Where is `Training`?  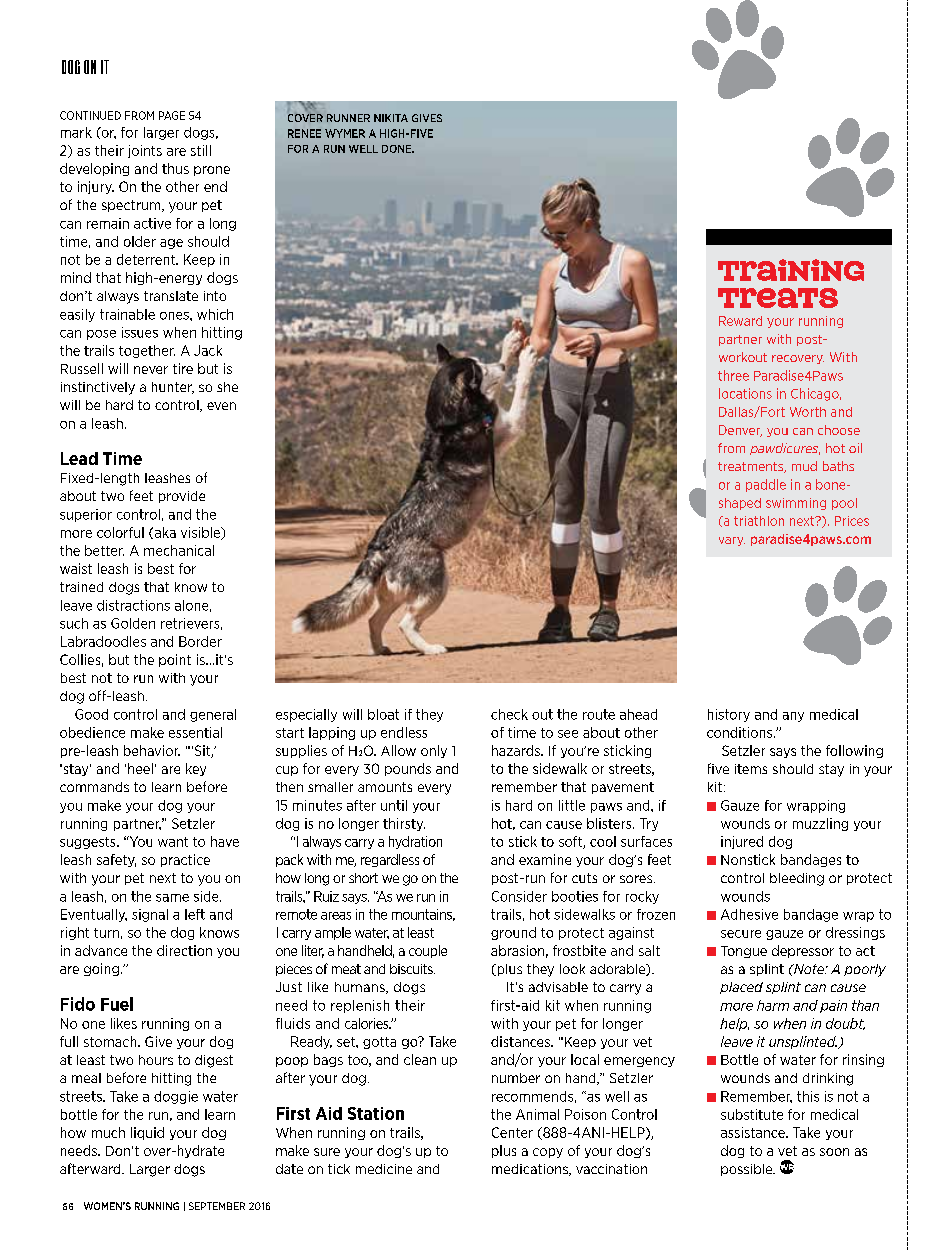
Training is located at coordinates (791, 270).
